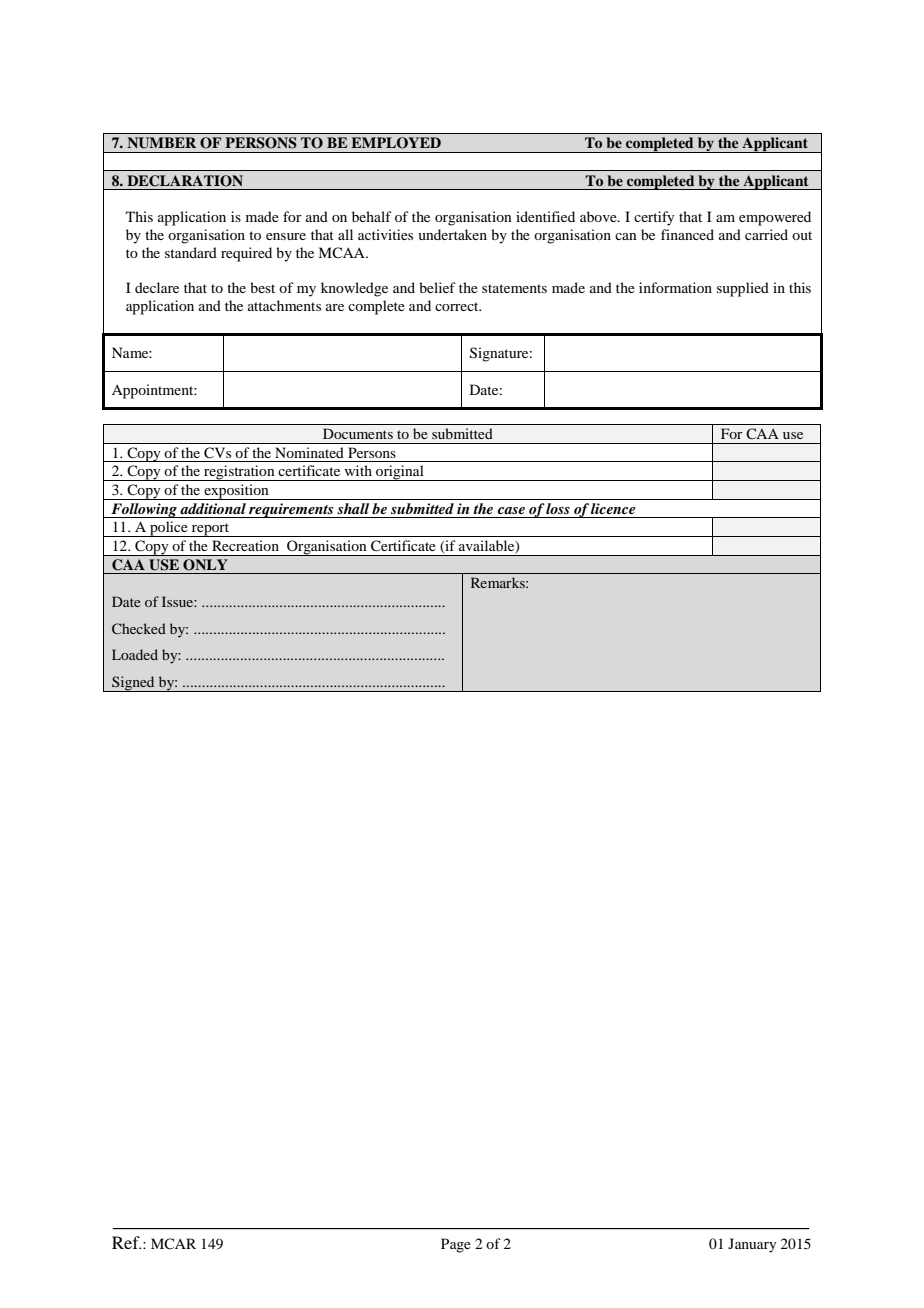 The image size is (924, 1308). Describe the element at coordinates (452, 234) in the page. I see `undertaken` at that location.
